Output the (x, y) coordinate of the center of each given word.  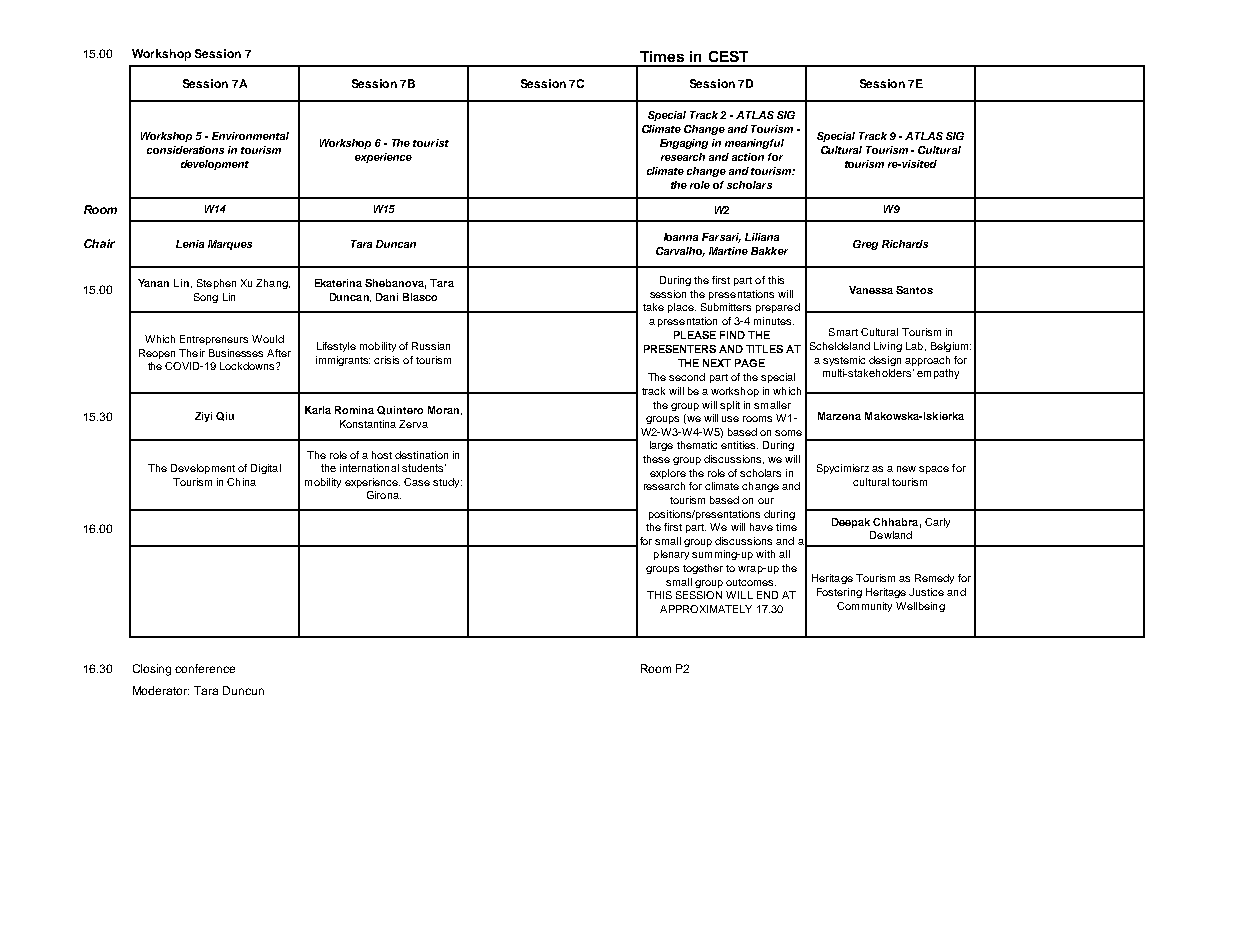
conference (205, 668)
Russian (431, 346)
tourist (431, 143)
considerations (185, 150)
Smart (843, 332)
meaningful (754, 144)
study (447, 483)
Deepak (851, 523)
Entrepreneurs (214, 340)
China (241, 482)
